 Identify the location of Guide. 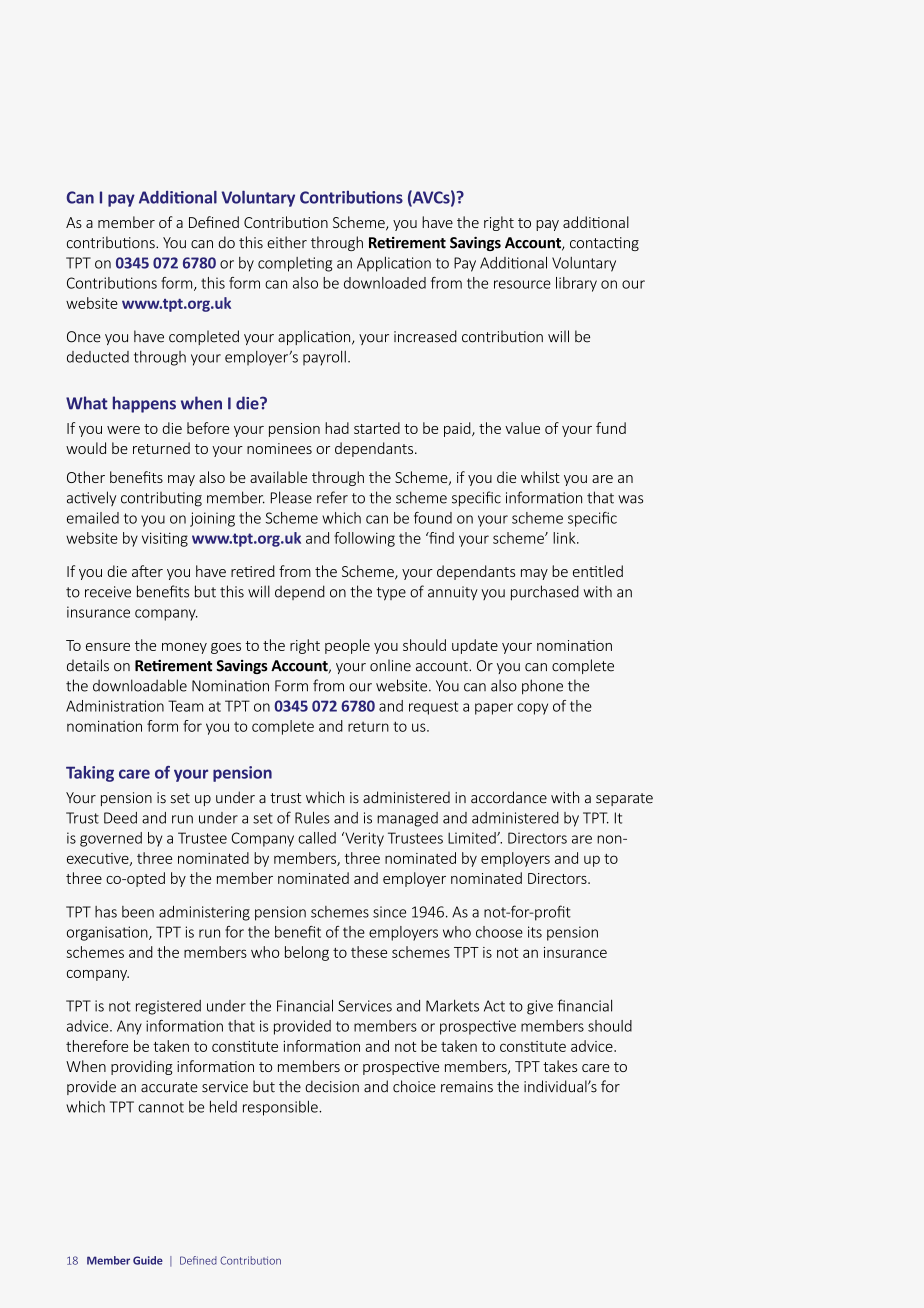
(148, 1260).
